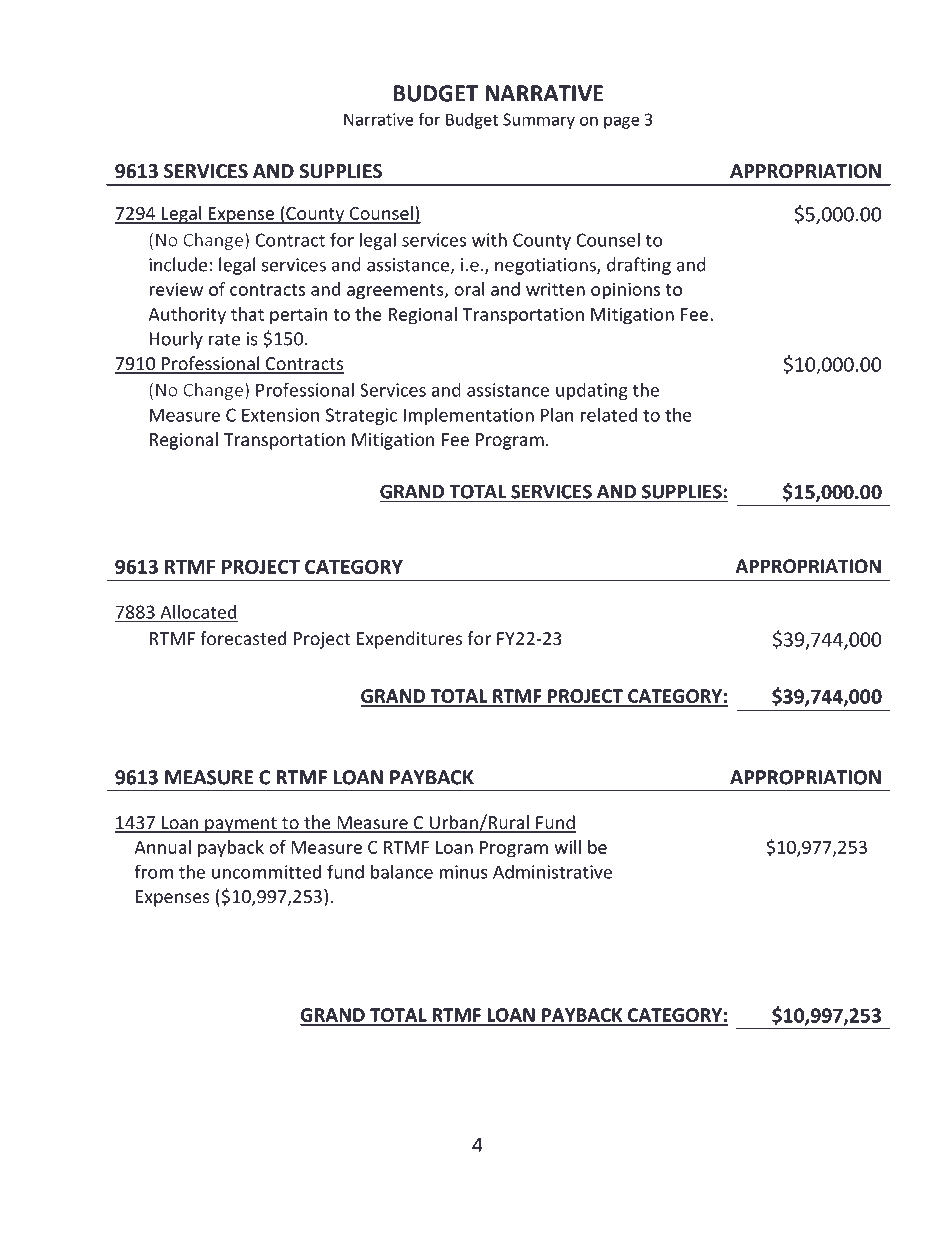 The width and height of the image is (952, 1233). What do you see at coordinates (402, 872) in the image?
I see `balance` at bounding box center [402, 872].
